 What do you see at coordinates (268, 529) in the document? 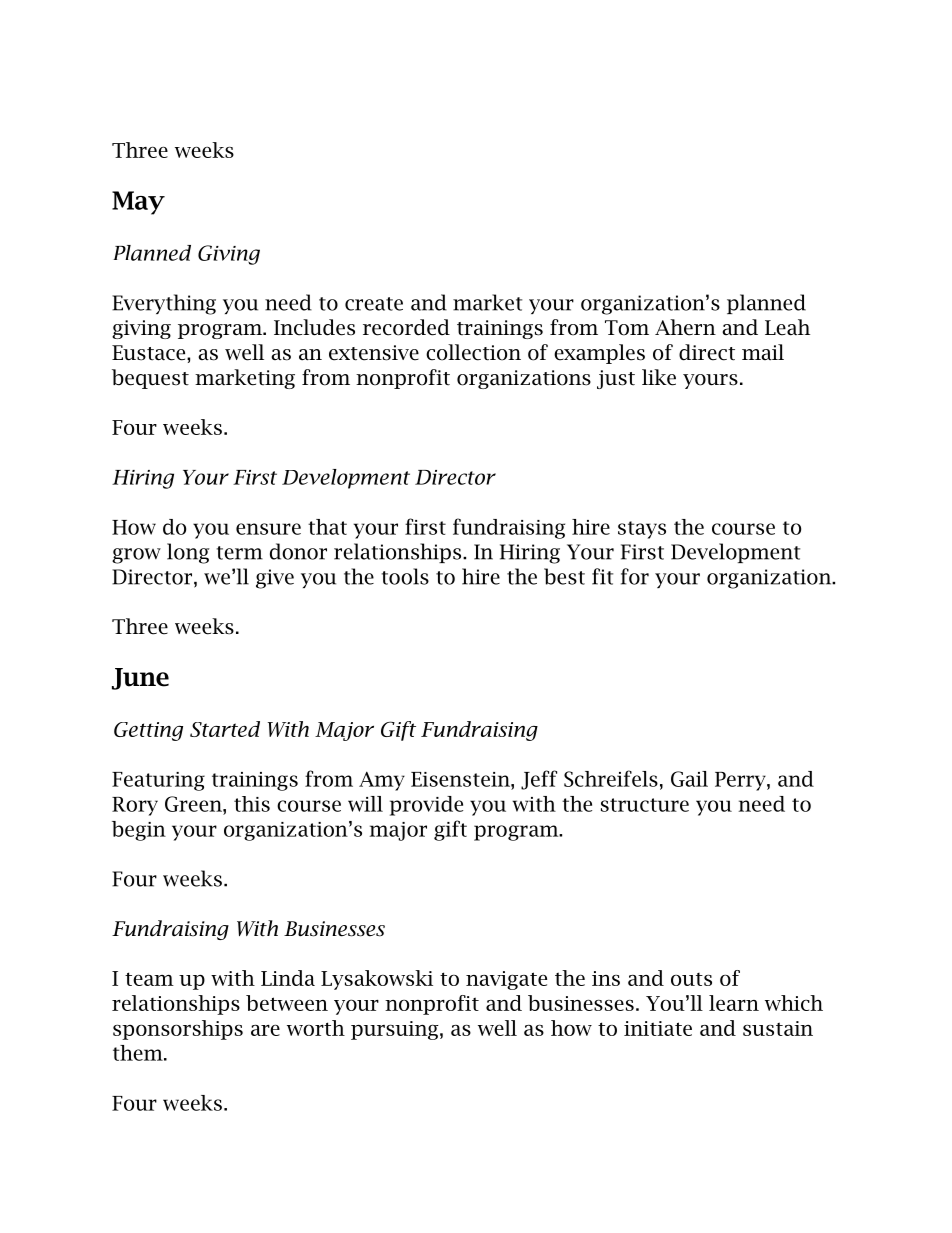
I see `ensure` at bounding box center [268, 529].
